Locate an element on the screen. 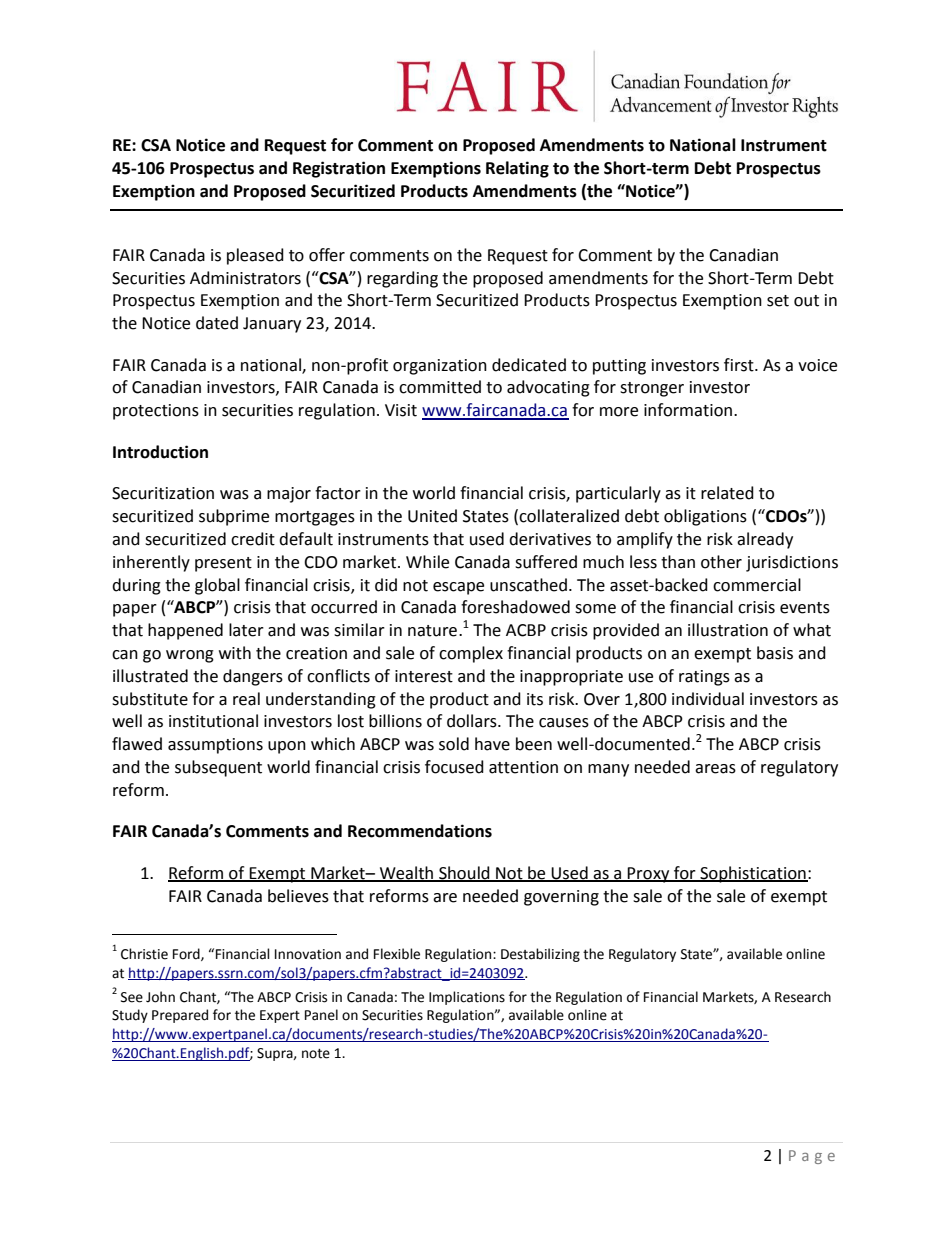 The image size is (952, 1233). Prepared is located at coordinates (180, 1016).
